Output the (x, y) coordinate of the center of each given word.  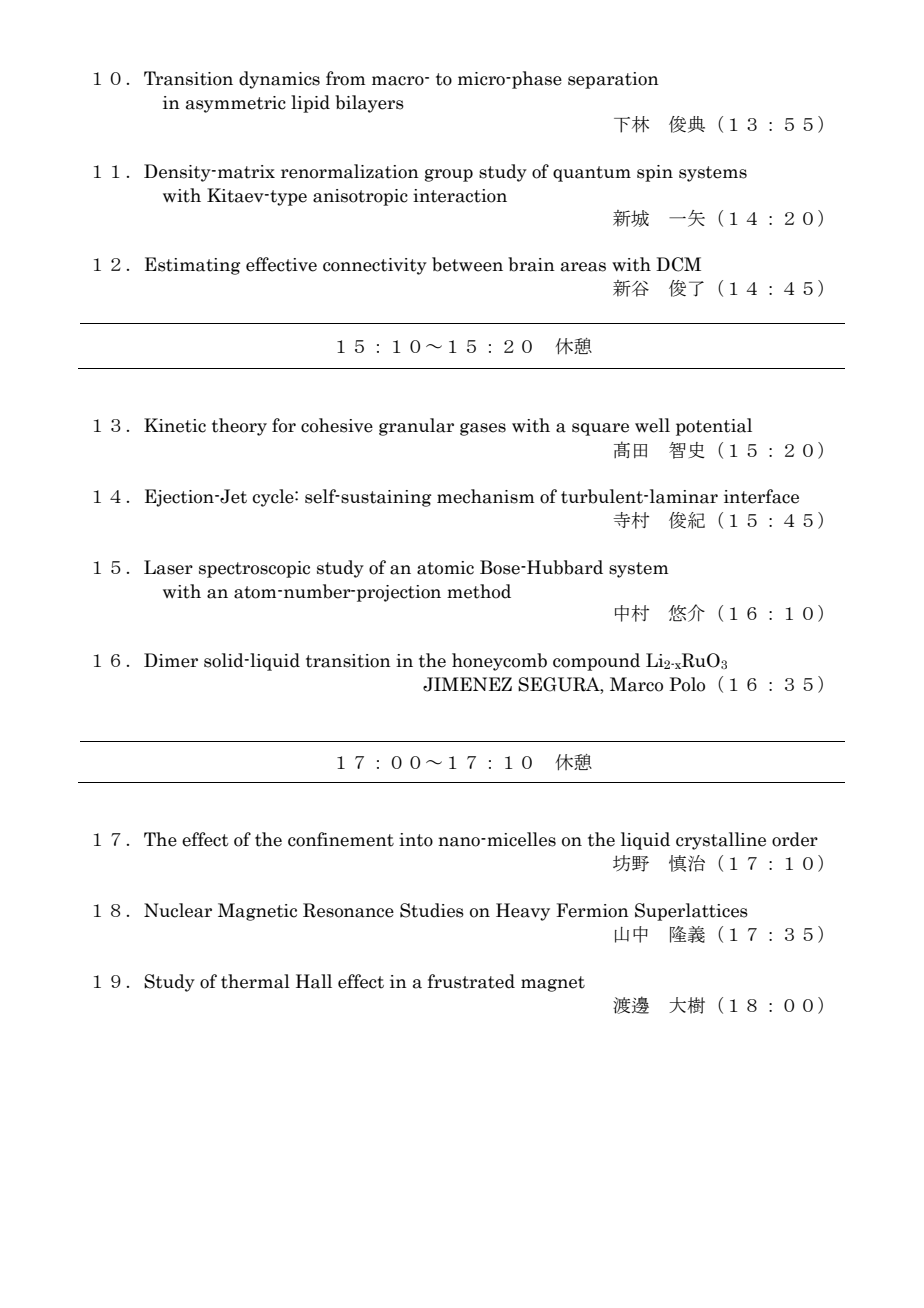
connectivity (375, 266)
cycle (274, 498)
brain (531, 264)
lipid (310, 104)
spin (655, 173)
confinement (341, 839)
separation (613, 80)
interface (761, 496)
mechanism (486, 496)
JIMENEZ (467, 684)
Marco (636, 684)
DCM (678, 264)
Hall (314, 981)
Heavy (523, 912)
